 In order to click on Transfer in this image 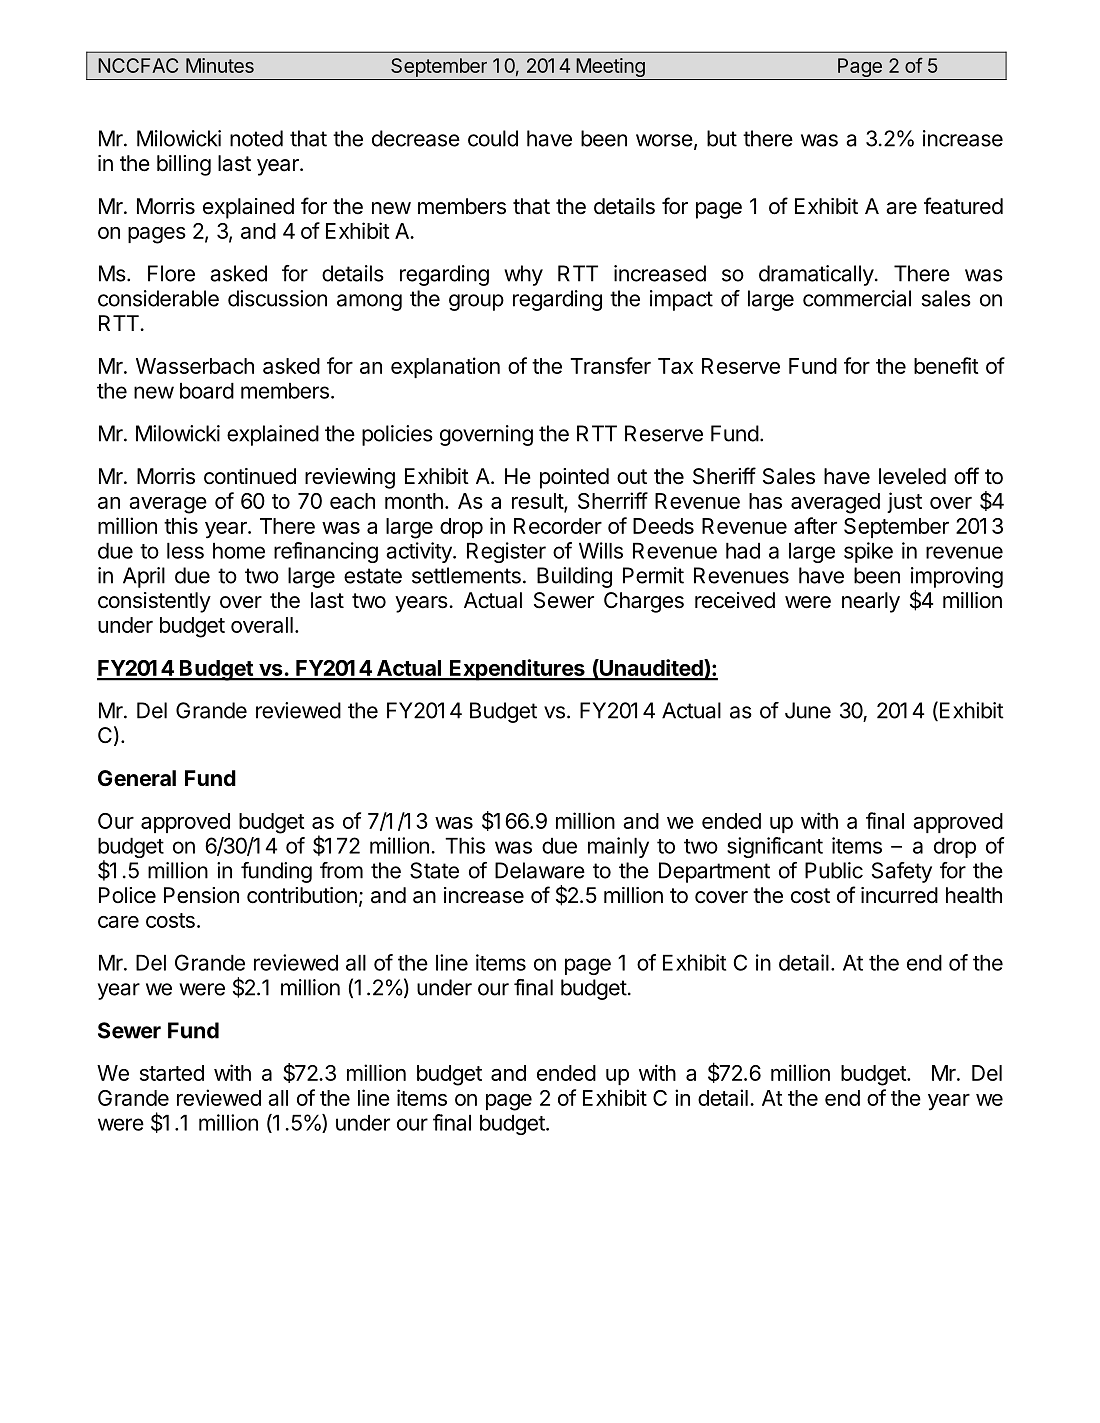, I will do `click(610, 365)`.
